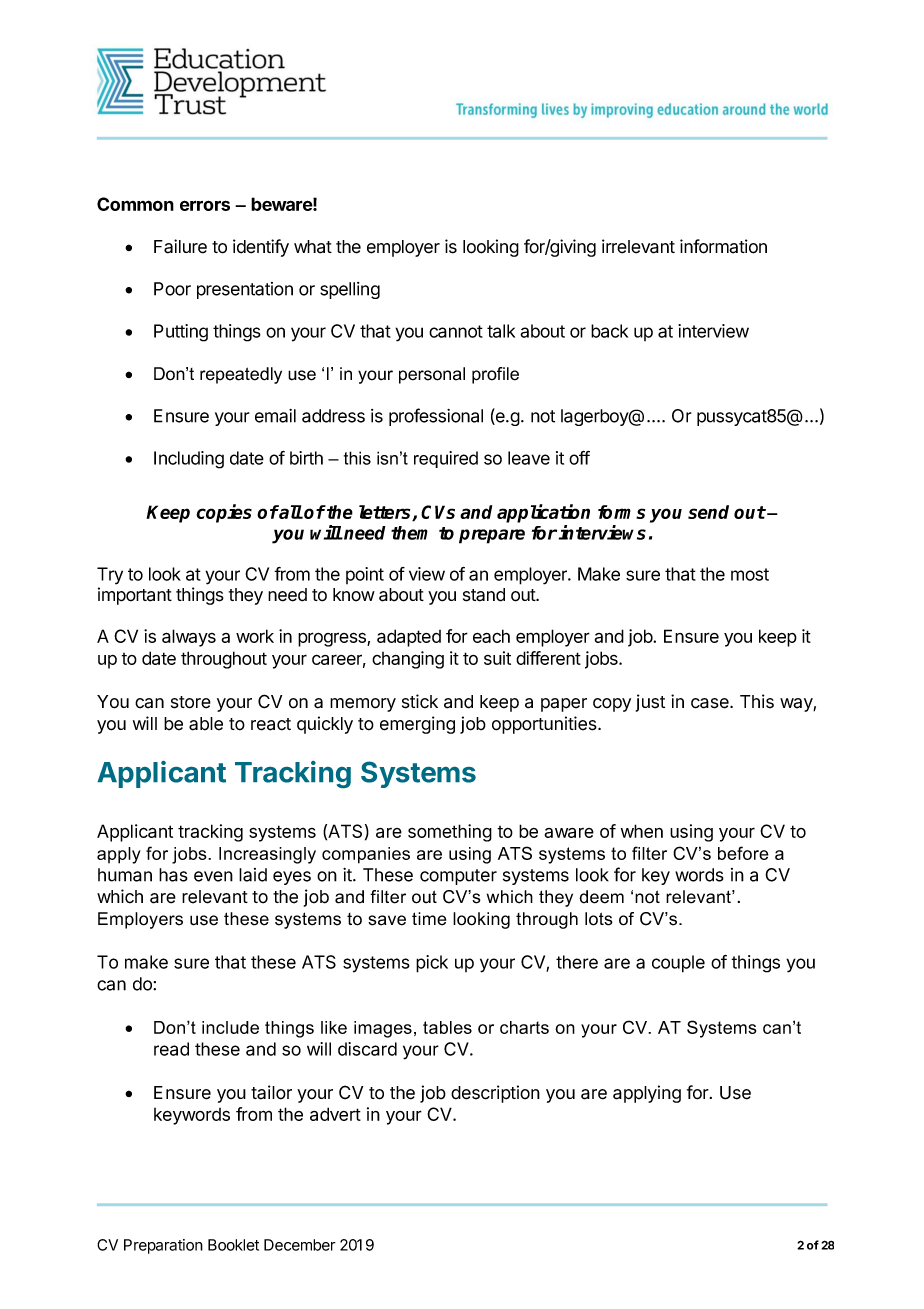  I want to click on information, so click(723, 246).
